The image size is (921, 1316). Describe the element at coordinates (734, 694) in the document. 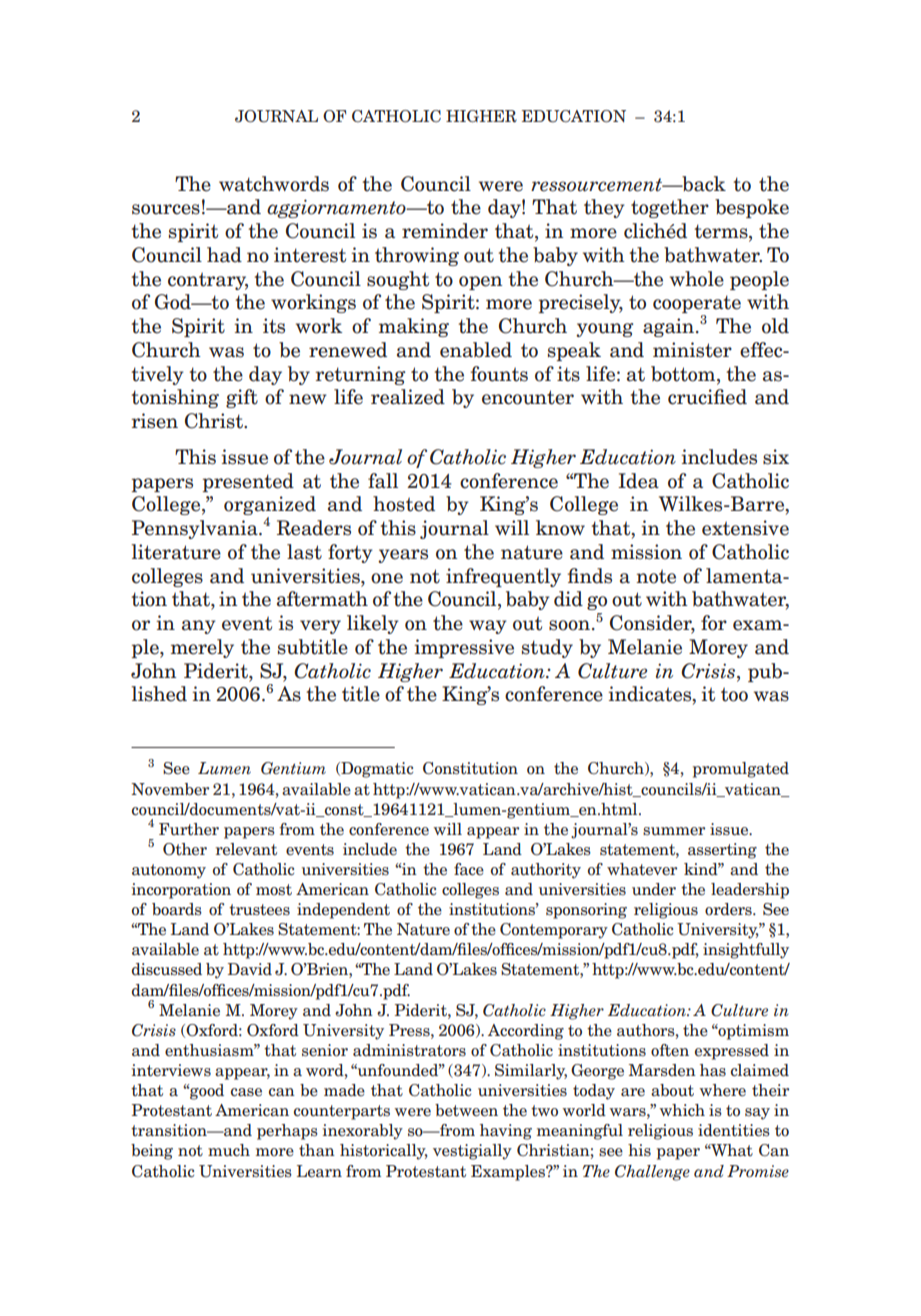

I see `too` at that location.
